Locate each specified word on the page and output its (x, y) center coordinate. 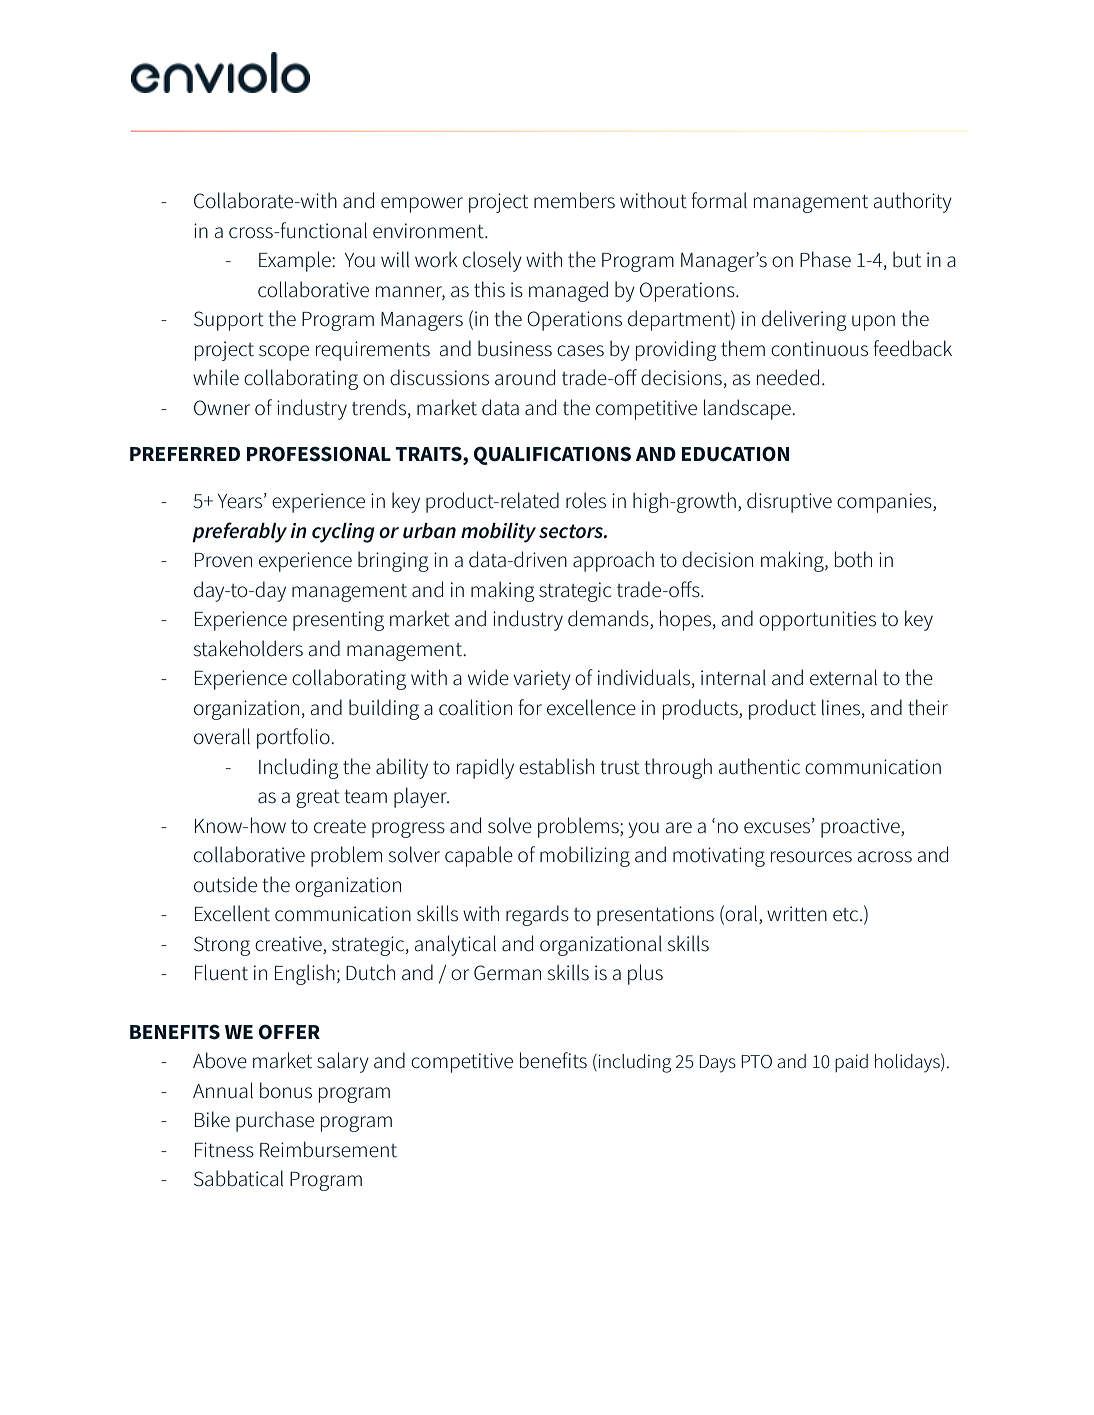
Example (296, 261)
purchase (275, 1121)
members (574, 200)
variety (542, 680)
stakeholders (248, 648)
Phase (825, 259)
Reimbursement (328, 1149)
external (843, 677)
